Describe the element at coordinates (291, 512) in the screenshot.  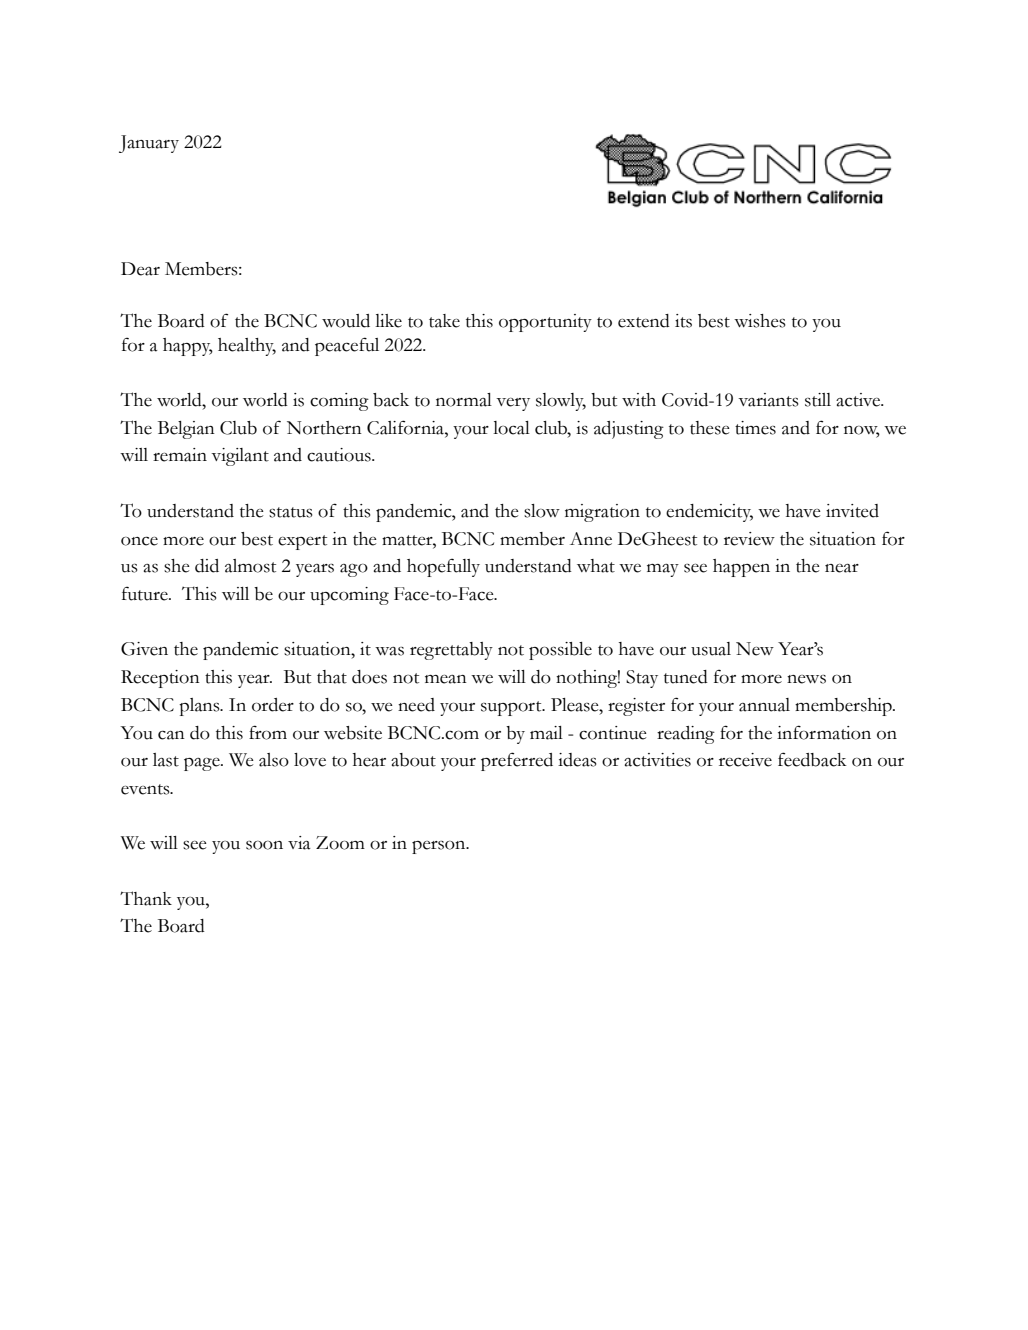
I see `status` at that location.
